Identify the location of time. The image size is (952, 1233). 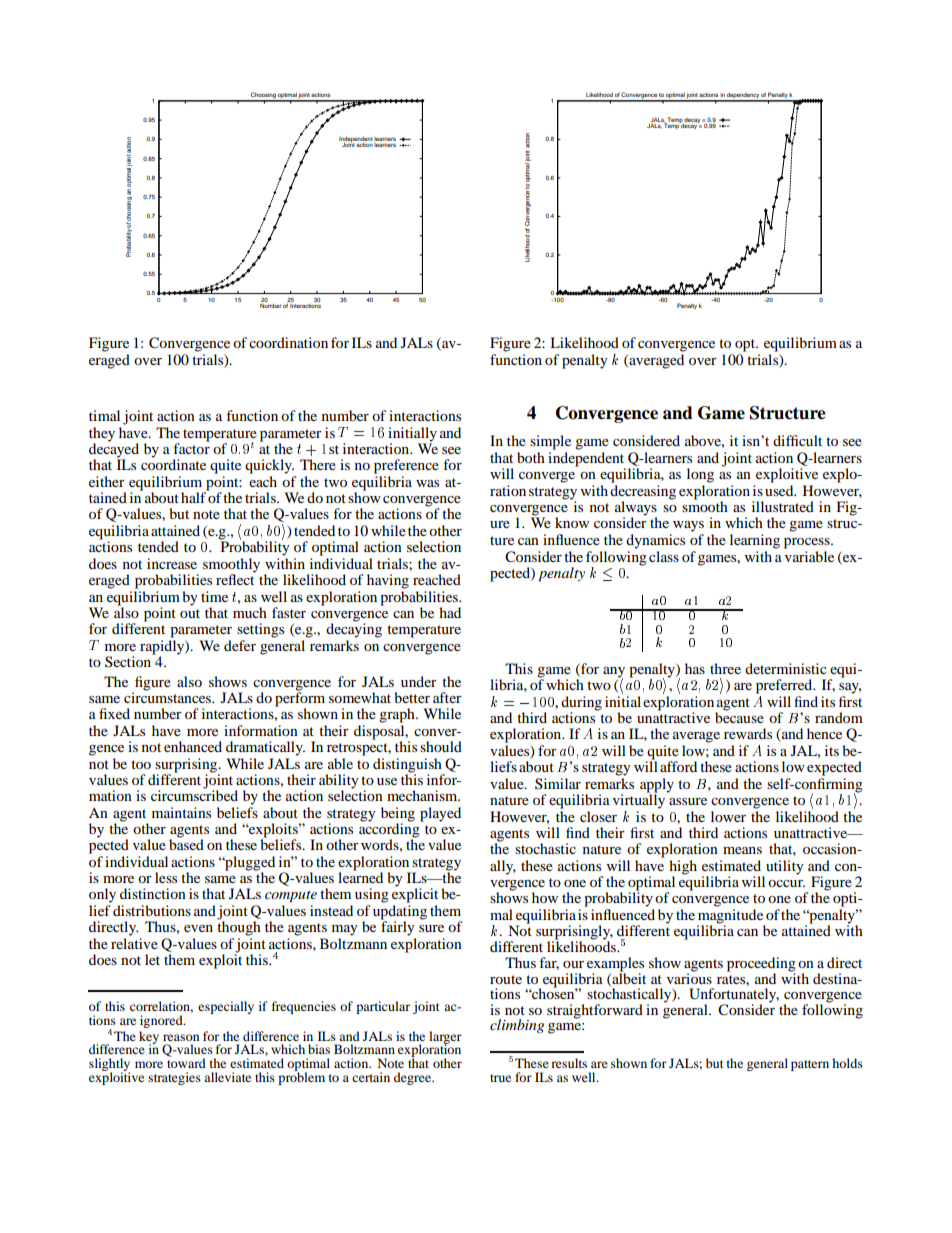
(214, 596).
